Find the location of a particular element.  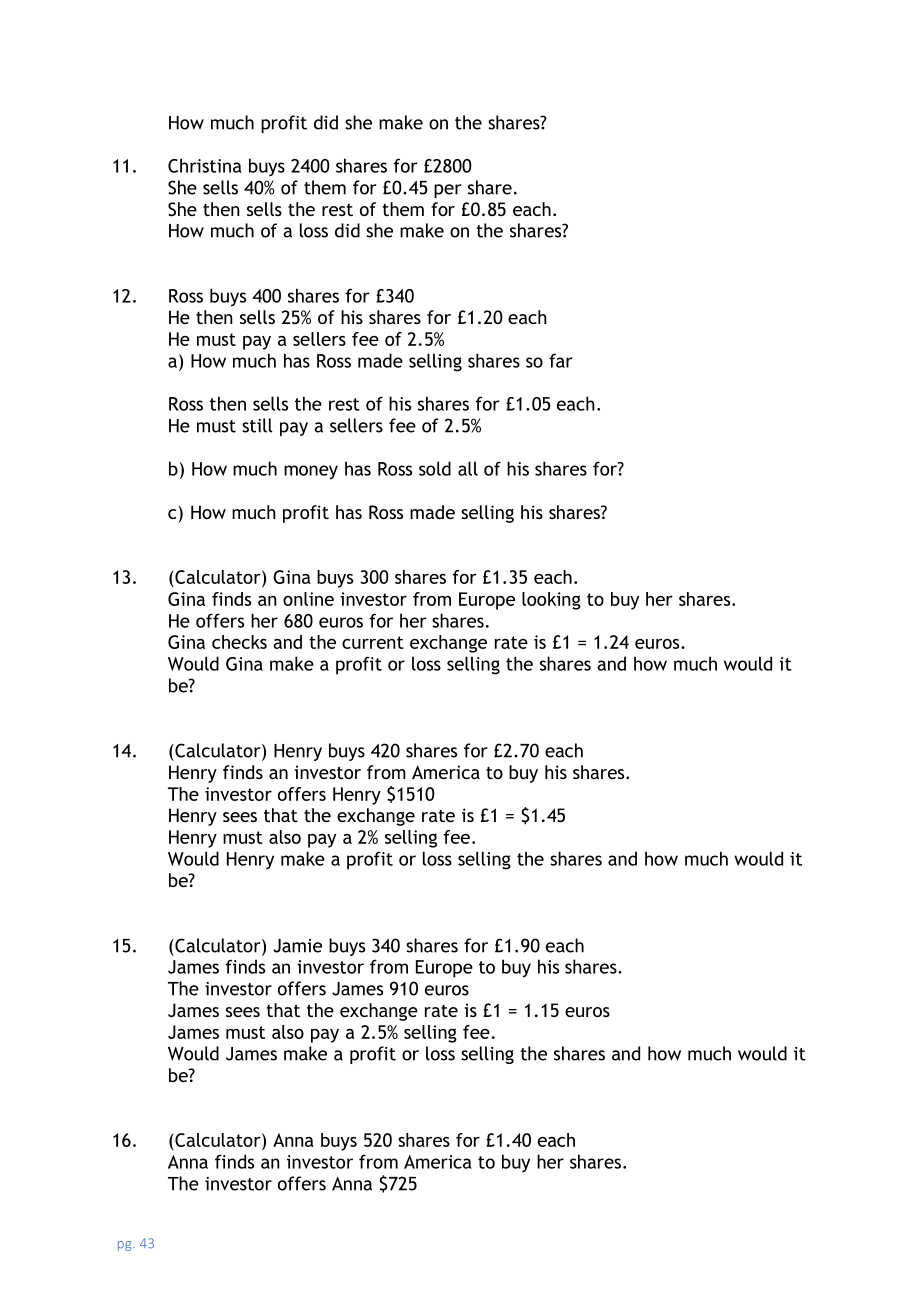

current is located at coordinates (373, 642).
